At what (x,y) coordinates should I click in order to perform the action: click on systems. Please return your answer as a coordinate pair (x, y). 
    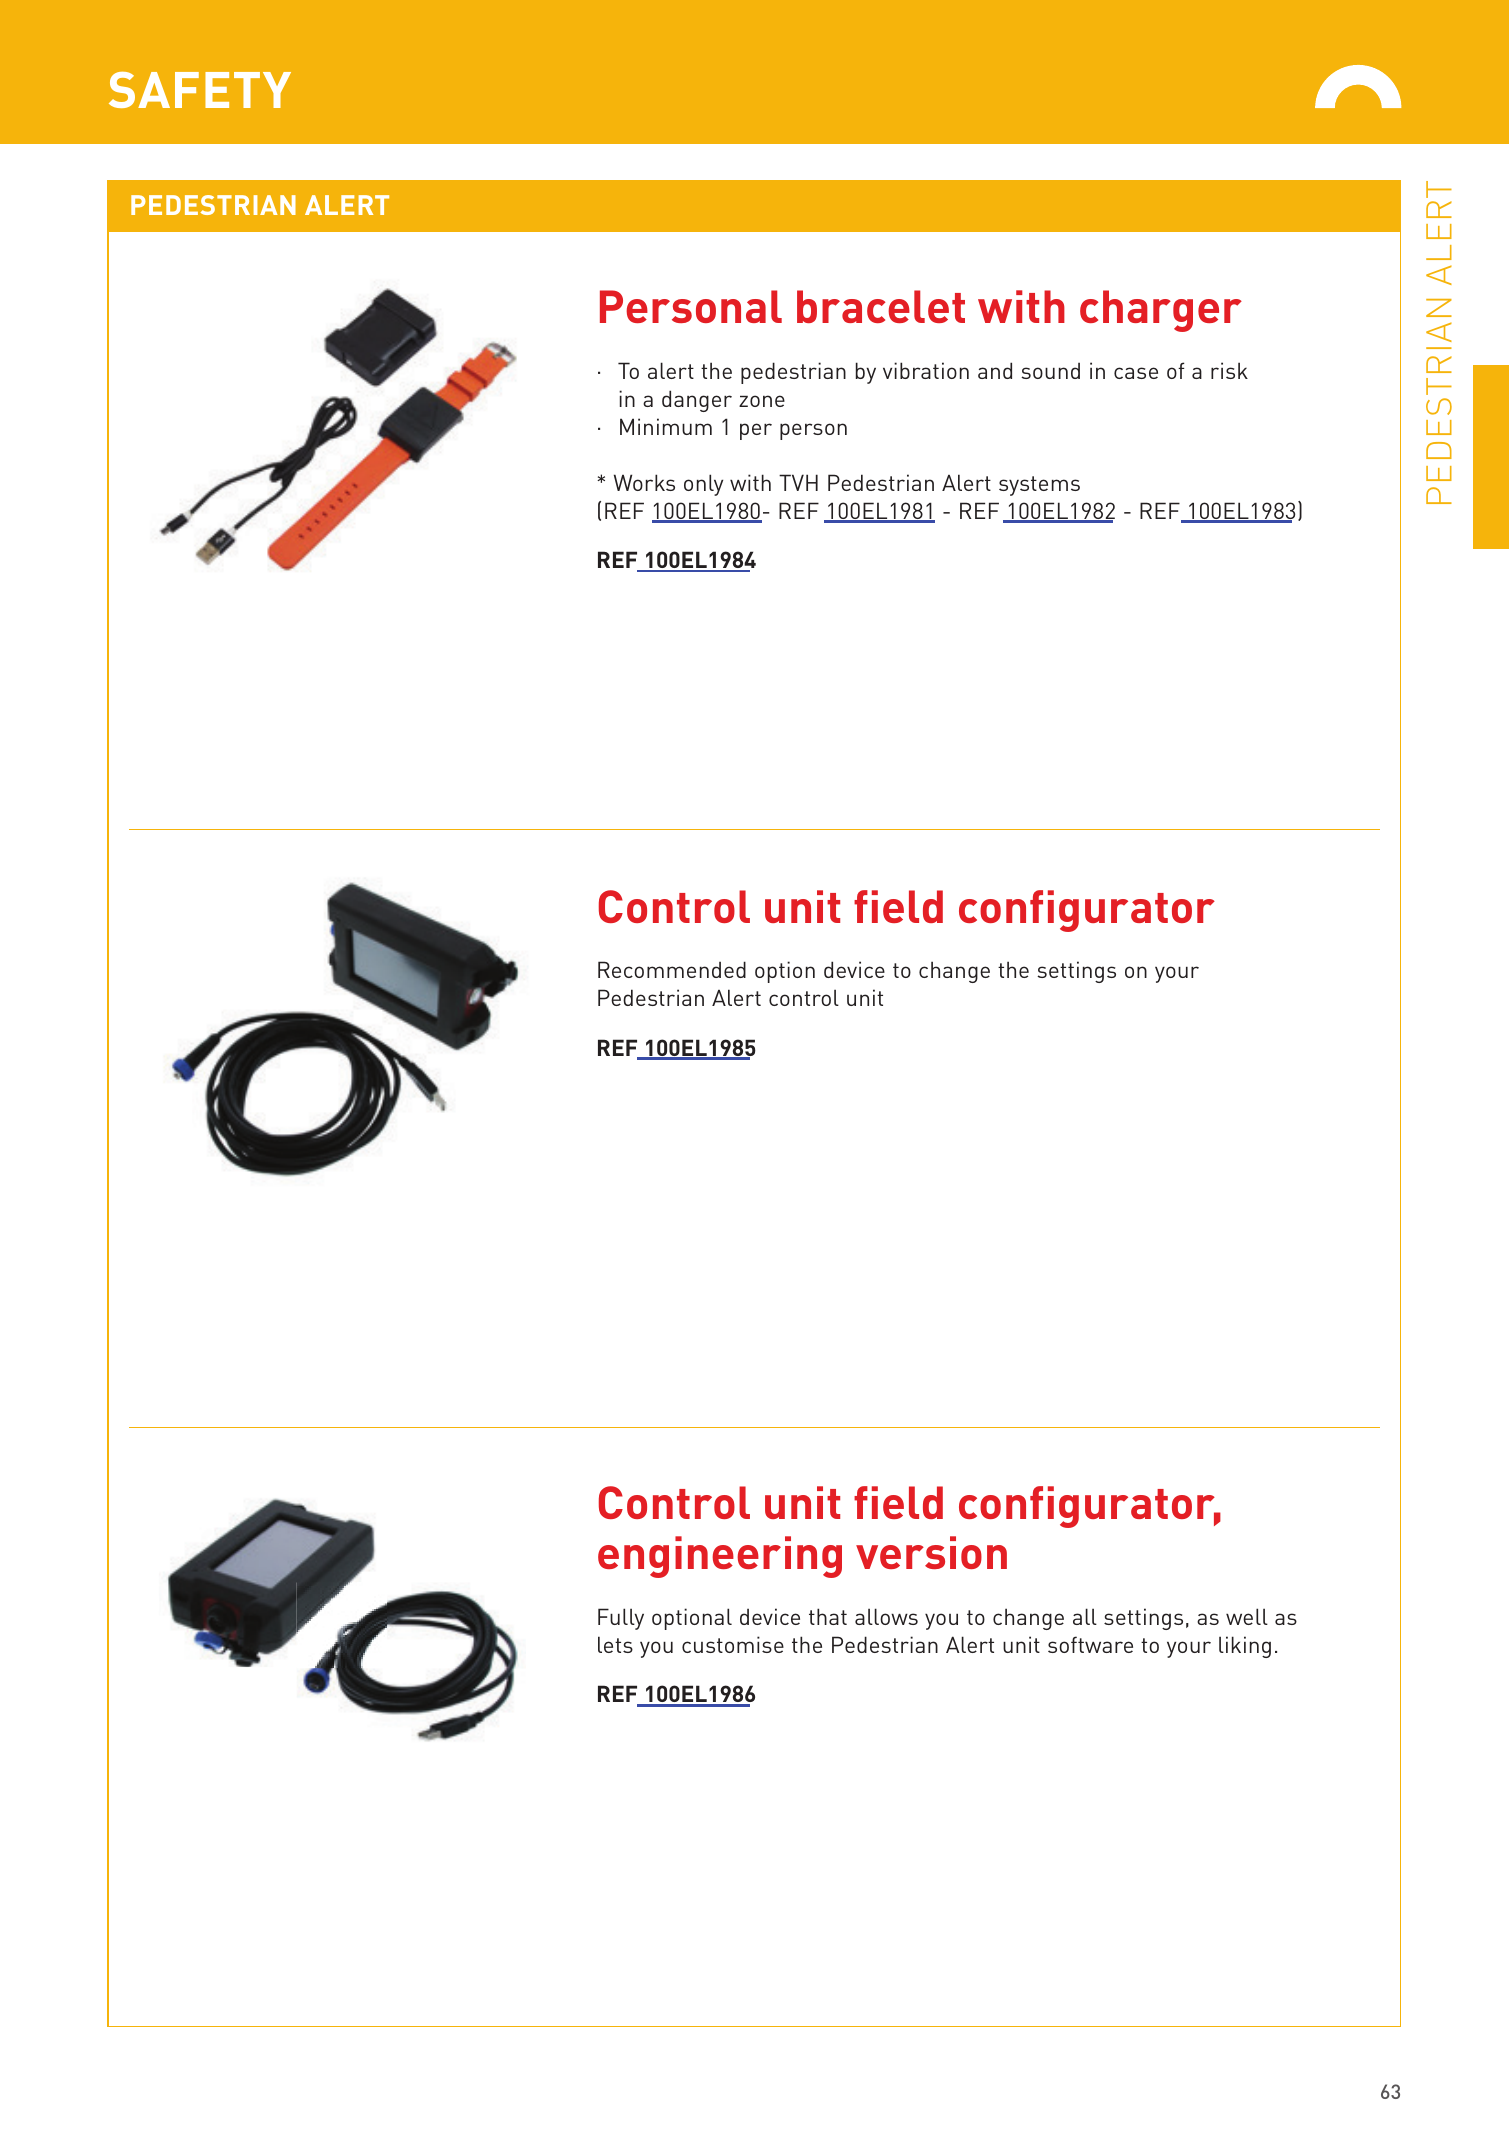
    Looking at the image, I should click on (1039, 486).
